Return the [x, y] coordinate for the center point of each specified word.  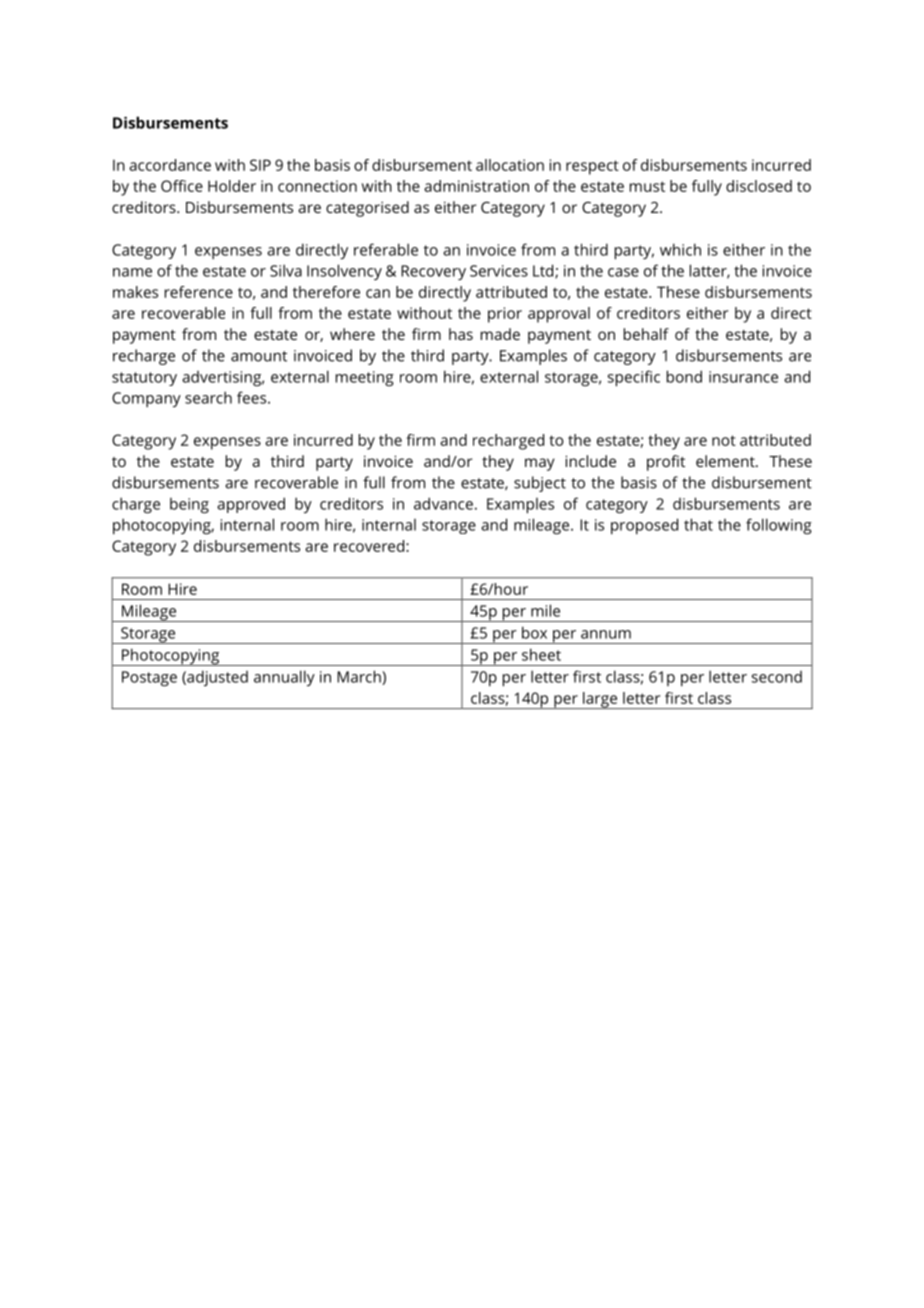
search [208, 397]
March [360, 677]
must [647, 186]
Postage [149, 679]
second [777, 677]
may [540, 464]
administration [476, 186]
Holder [232, 186]
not [724, 440]
